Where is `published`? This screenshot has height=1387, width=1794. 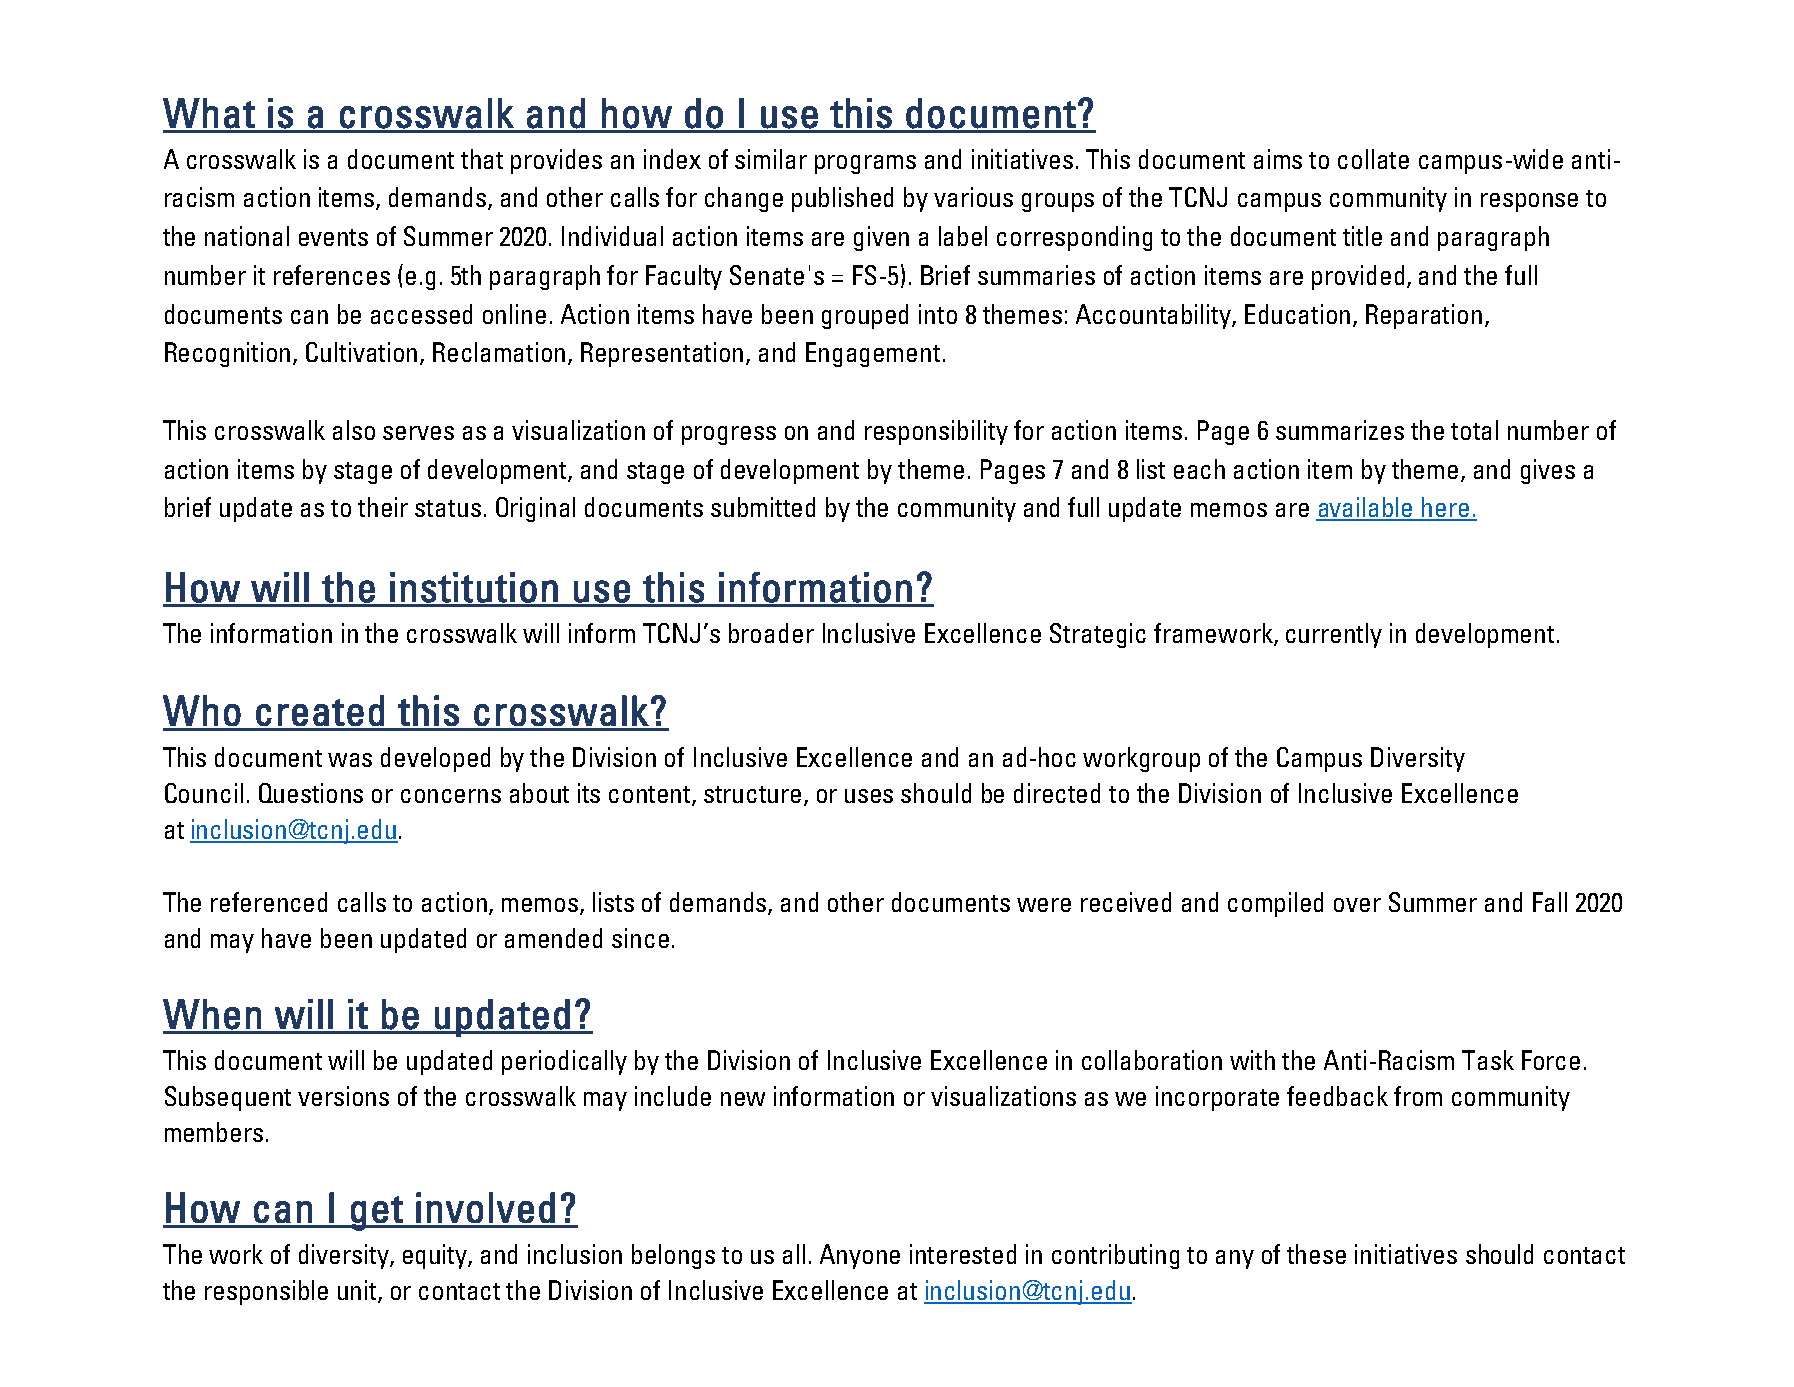
published is located at coordinates (842, 199).
